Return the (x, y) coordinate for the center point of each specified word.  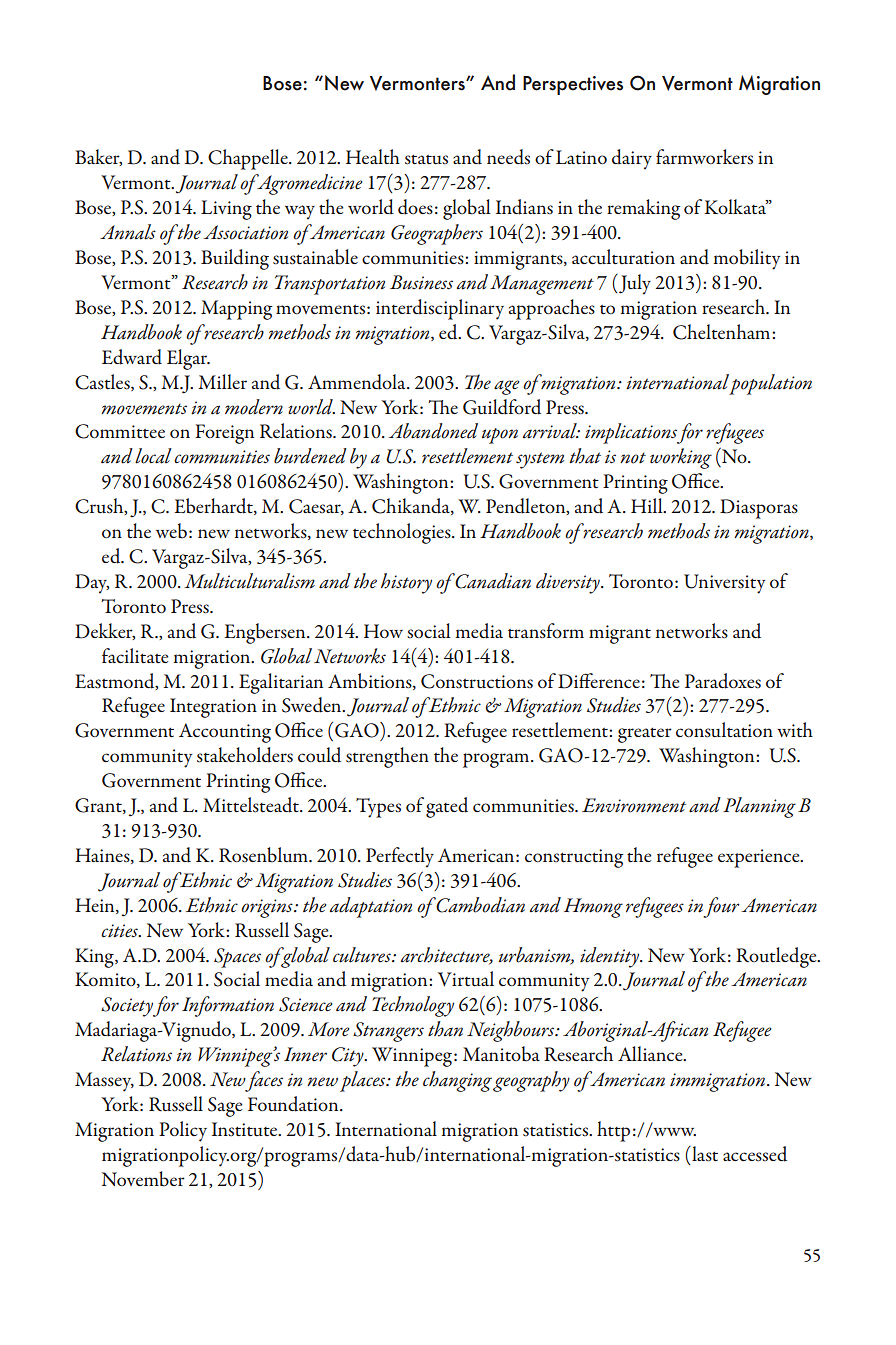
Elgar (188, 359)
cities (120, 931)
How (383, 631)
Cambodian (480, 905)
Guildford (502, 407)
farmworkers (704, 157)
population (770, 384)
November (143, 1179)
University (724, 584)
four (721, 907)
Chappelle (249, 159)
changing (457, 1081)
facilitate (135, 655)
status (426, 159)
